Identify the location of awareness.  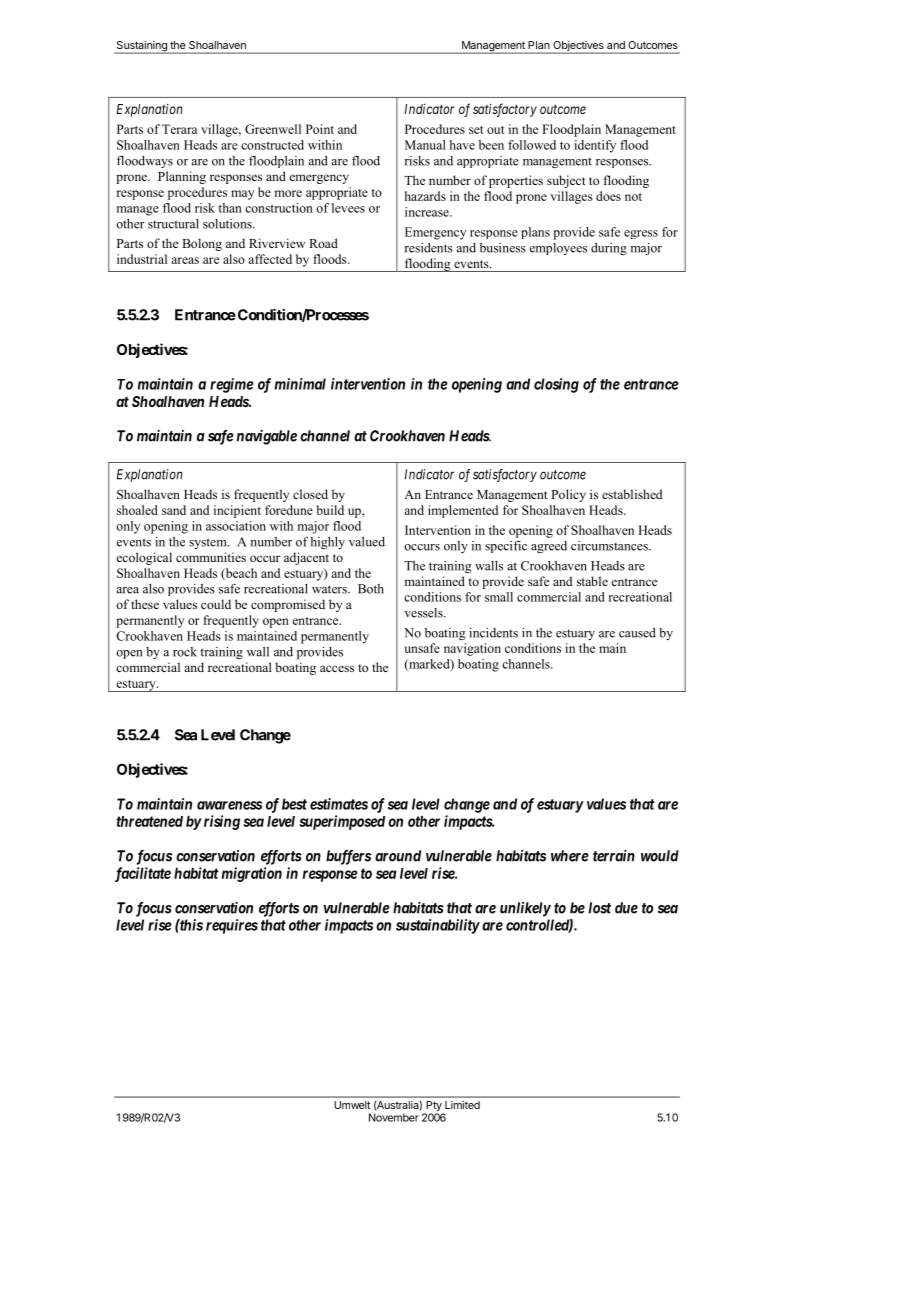
(229, 805).
